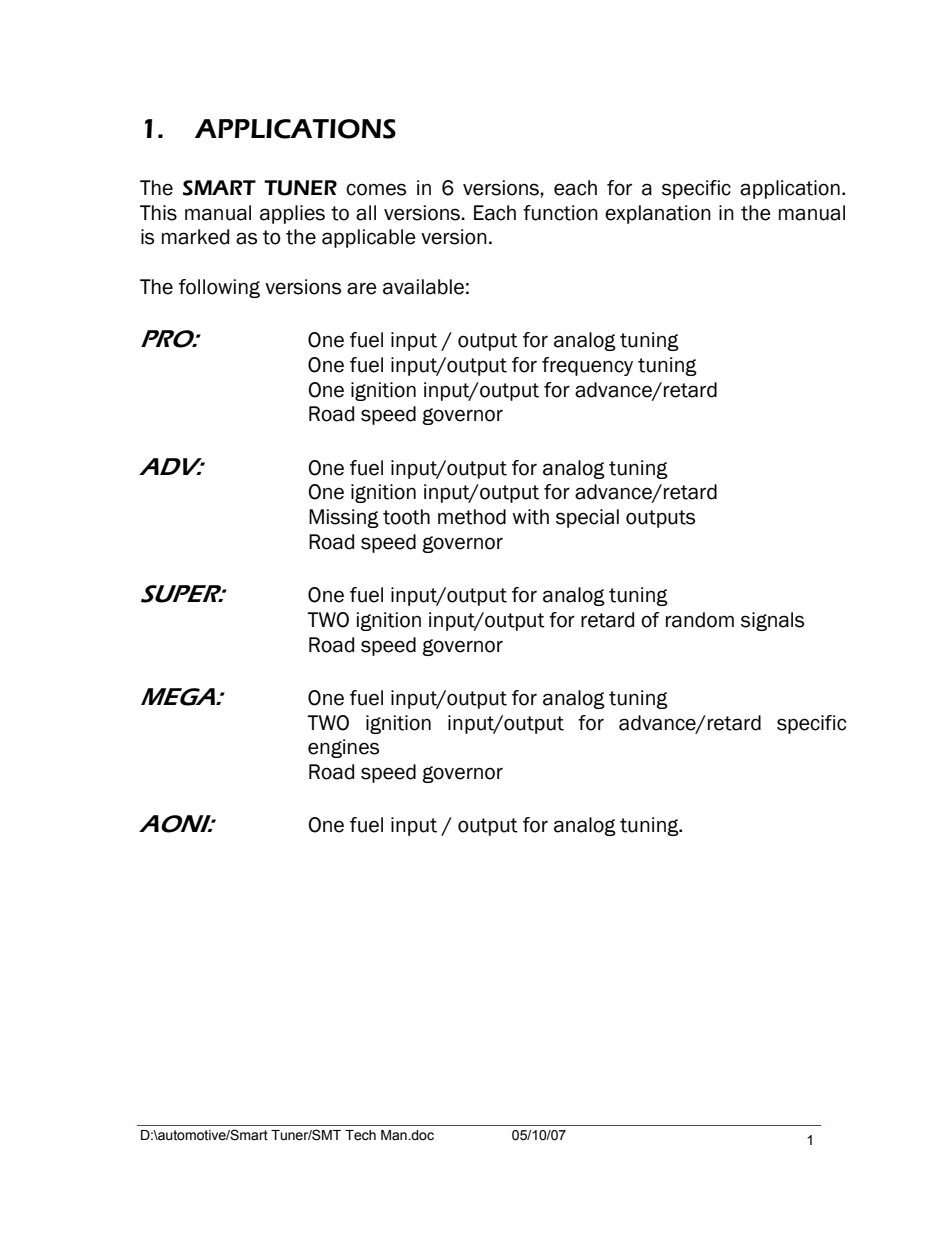 The width and height of the document is (952, 1233). Describe the element at coordinates (195, 237) in the document. I see `marked` at that location.
